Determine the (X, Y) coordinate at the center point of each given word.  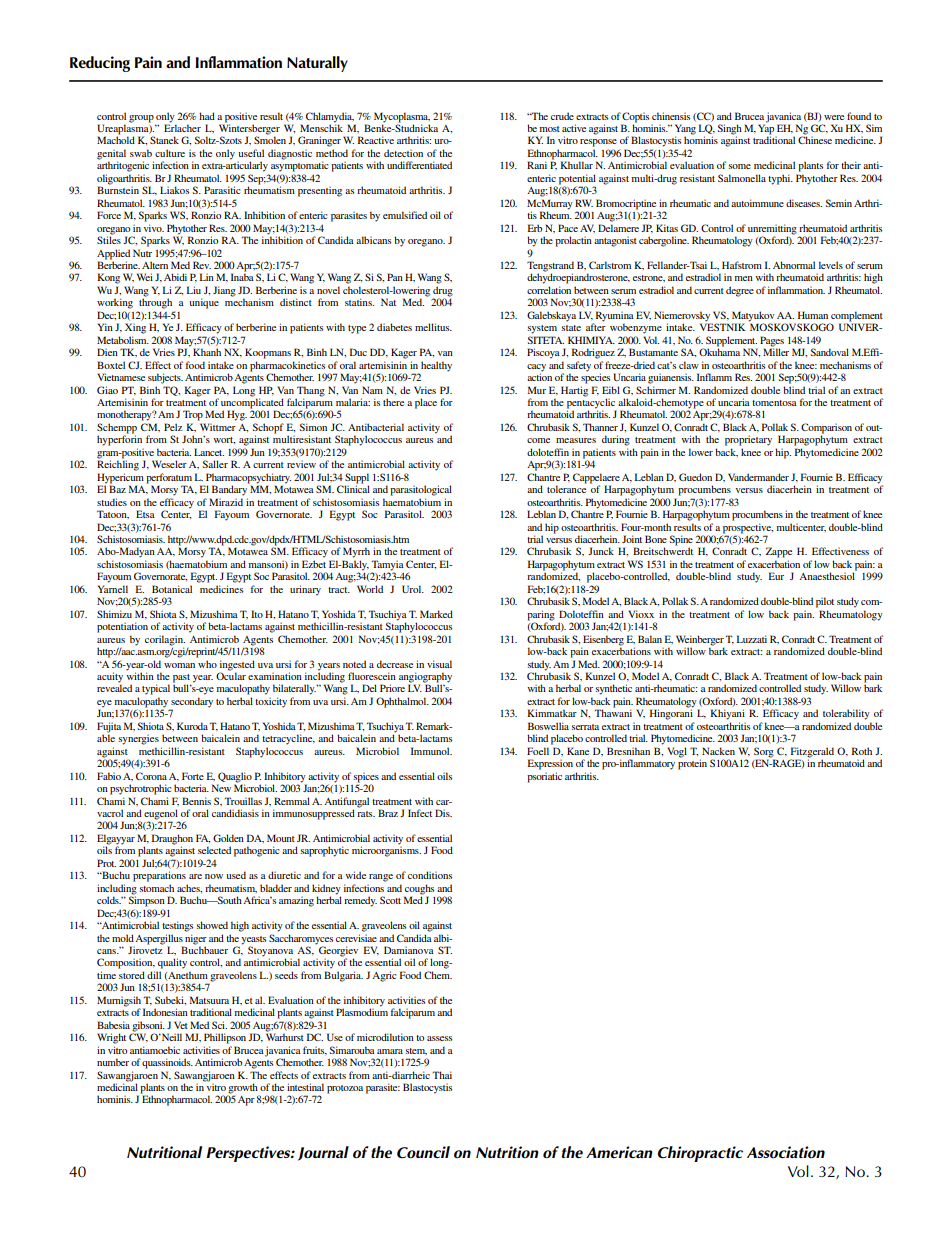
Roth (862, 751)
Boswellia (548, 726)
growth (243, 1089)
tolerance (567, 488)
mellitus (433, 327)
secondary (191, 703)
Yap (766, 129)
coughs (419, 890)
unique (204, 303)
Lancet (209, 452)
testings (177, 926)
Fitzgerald (812, 753)
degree (740, 291)
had (207, 116)
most (550, 129)
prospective (748, 528)
